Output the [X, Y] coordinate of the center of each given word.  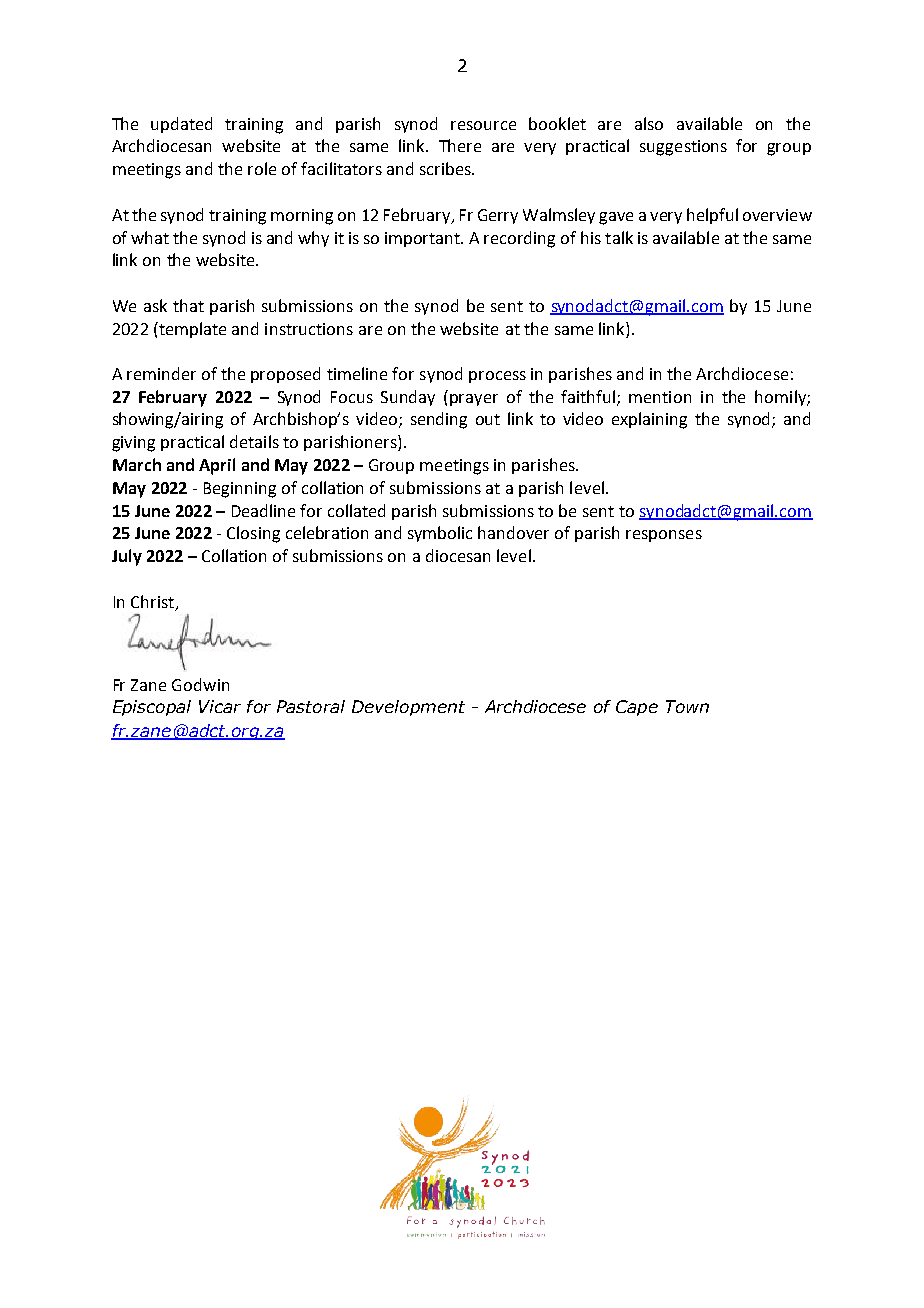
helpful [712, 216]
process [497, 377]
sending [439, 420]
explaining [649, 420]
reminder [161, 373]
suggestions [683, 148]
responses [664, 536]
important [424, 239]
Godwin [200, 684]
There [460, 145]
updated [181, 125]
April [217, 466]
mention [660, 397]
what [150, 237]
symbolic [440, 534]
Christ [154, 602]
